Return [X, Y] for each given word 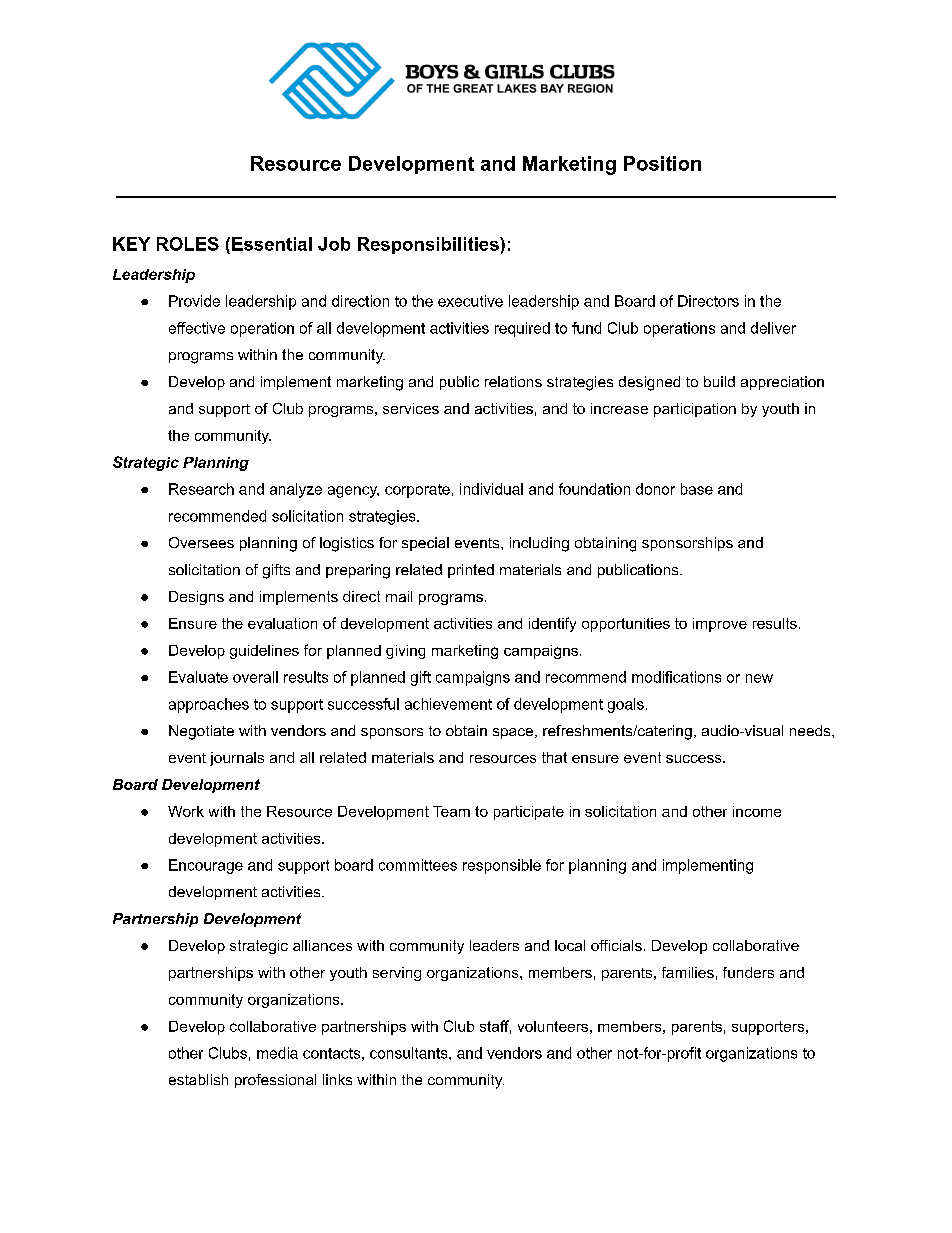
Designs [196, 598]
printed [471, 571]
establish [198, 1079]
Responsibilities [429, 245]
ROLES [188, 244]
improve [720, 625]
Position [662, 163]
